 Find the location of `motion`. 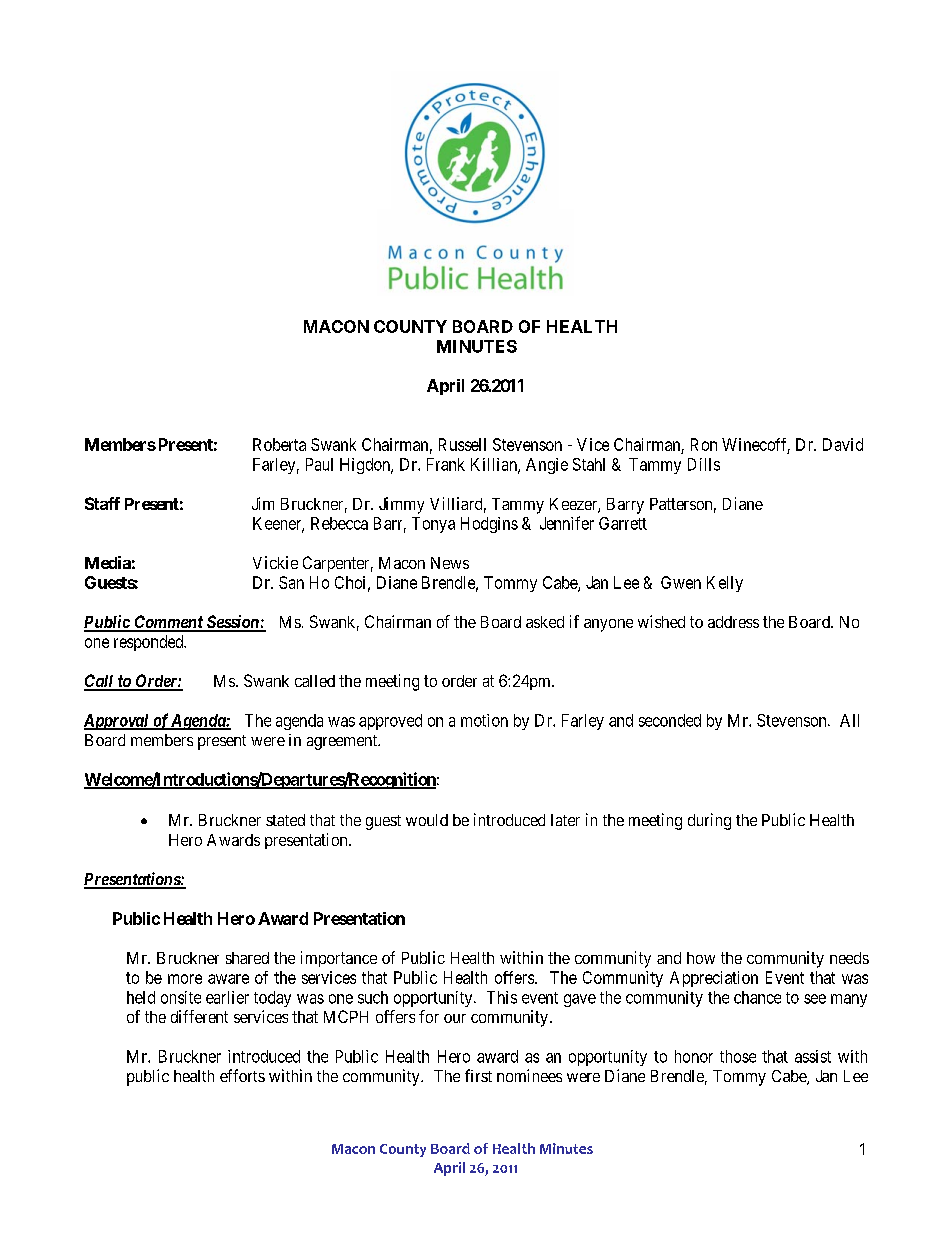

motion is located at coordinates (484, 720).
